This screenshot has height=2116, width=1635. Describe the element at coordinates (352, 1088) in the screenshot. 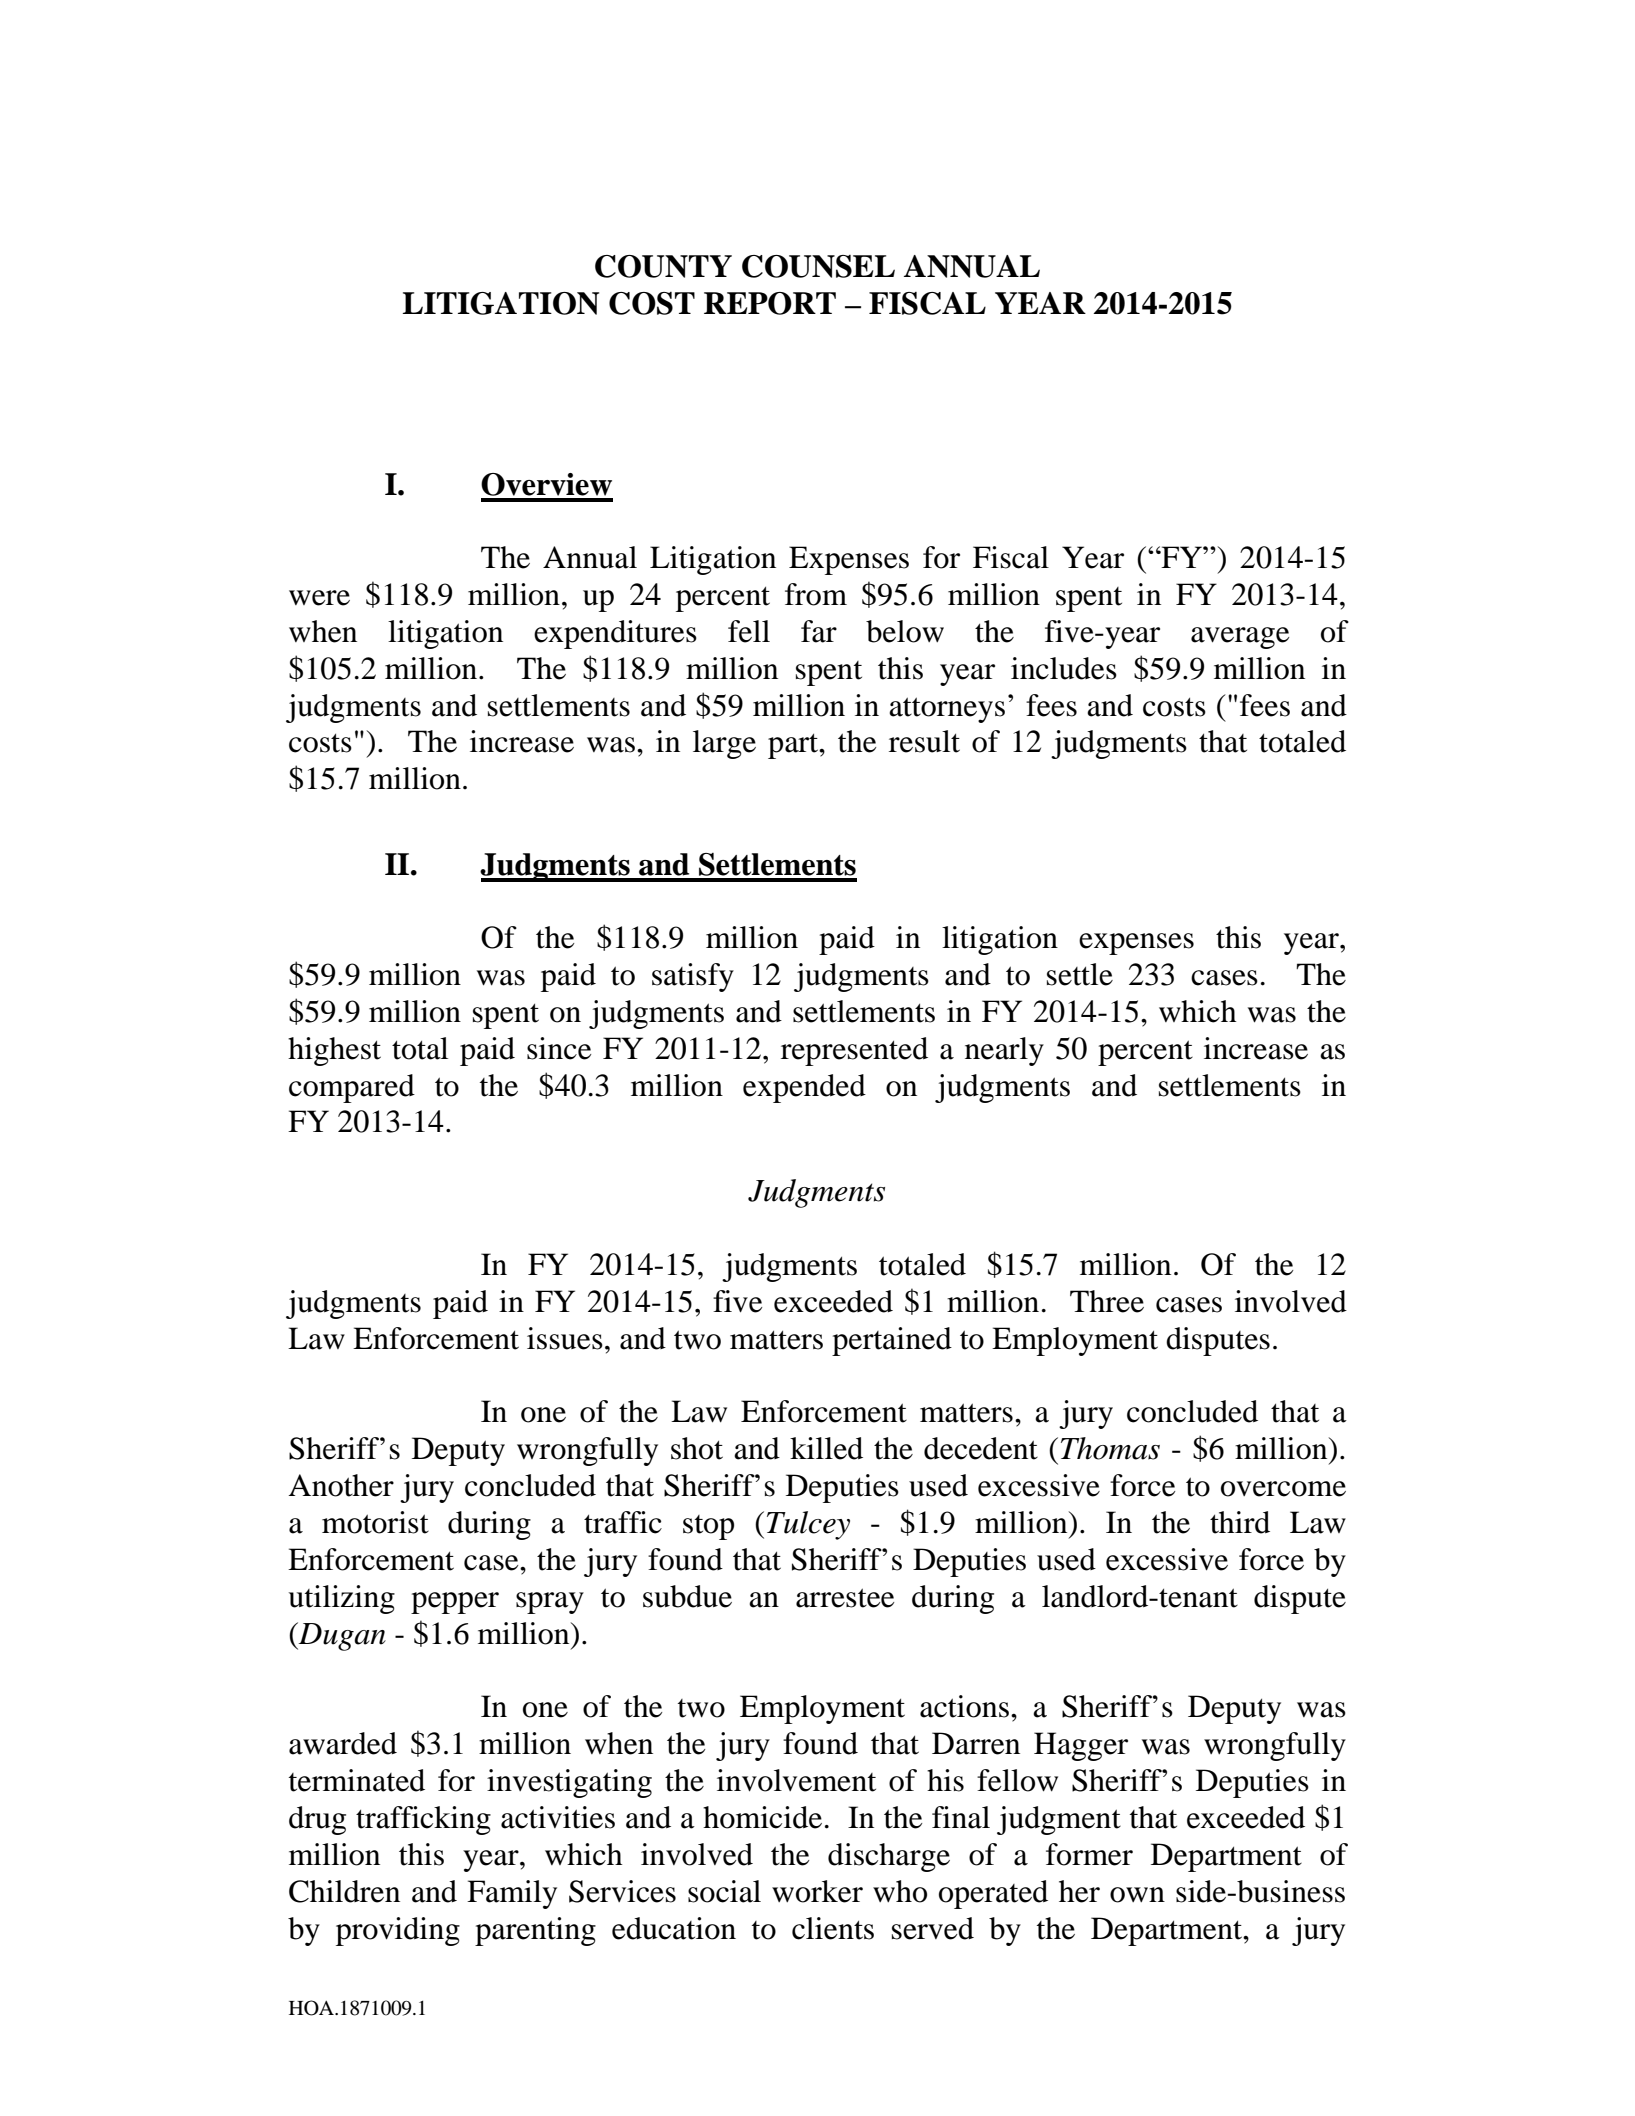

I see `compared` at that location.
